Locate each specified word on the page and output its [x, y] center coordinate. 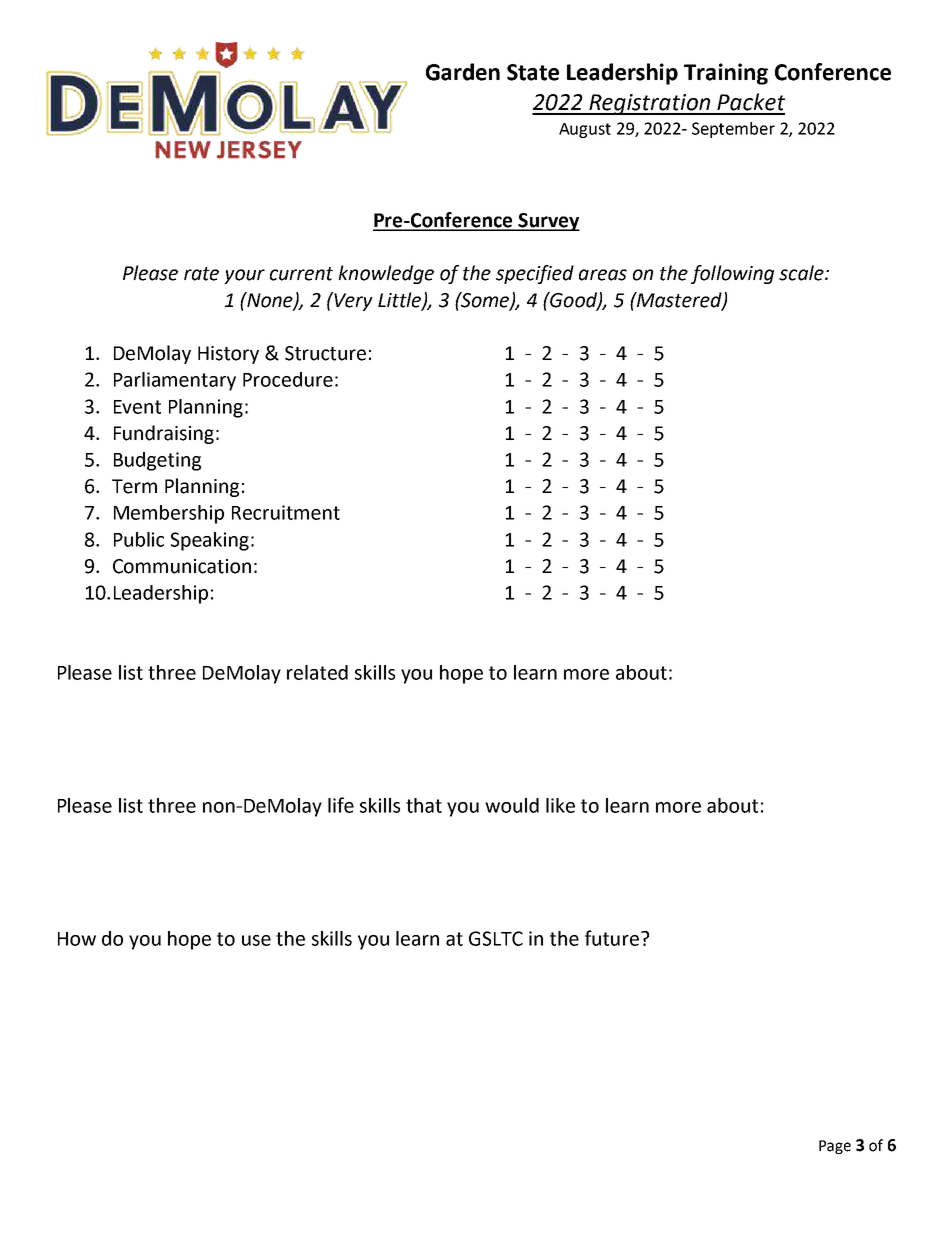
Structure [325, 353]
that [424, 805]
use [256, 940]
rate [201, 274]
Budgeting [157, 461]
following [732, 274]
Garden [463, 72]
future [612, 938]
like [560, 805]
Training [726, 74]
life [341, 805]
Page [835, 1147]
